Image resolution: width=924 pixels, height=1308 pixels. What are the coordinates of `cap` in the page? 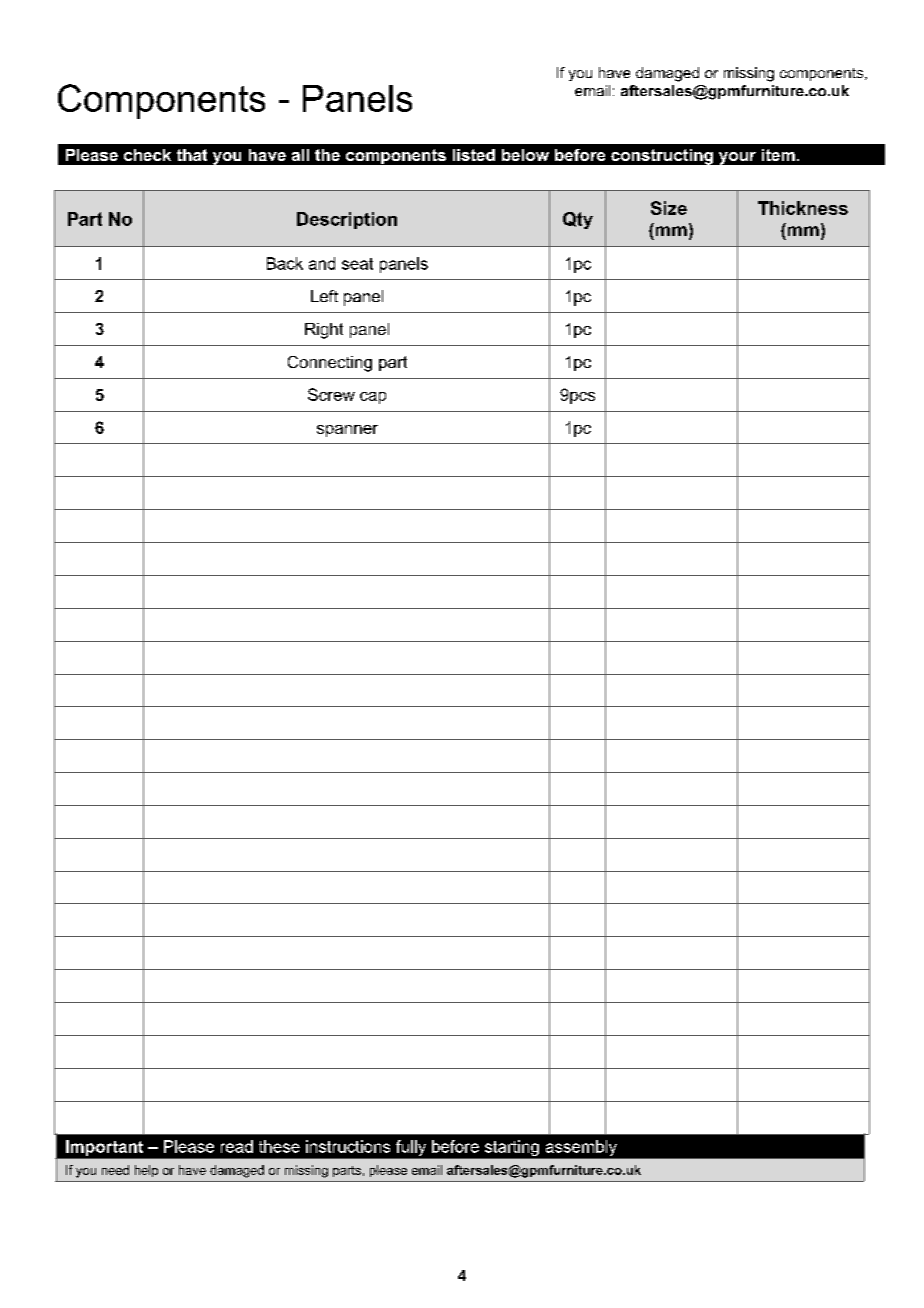 It's located at (373, 398).
